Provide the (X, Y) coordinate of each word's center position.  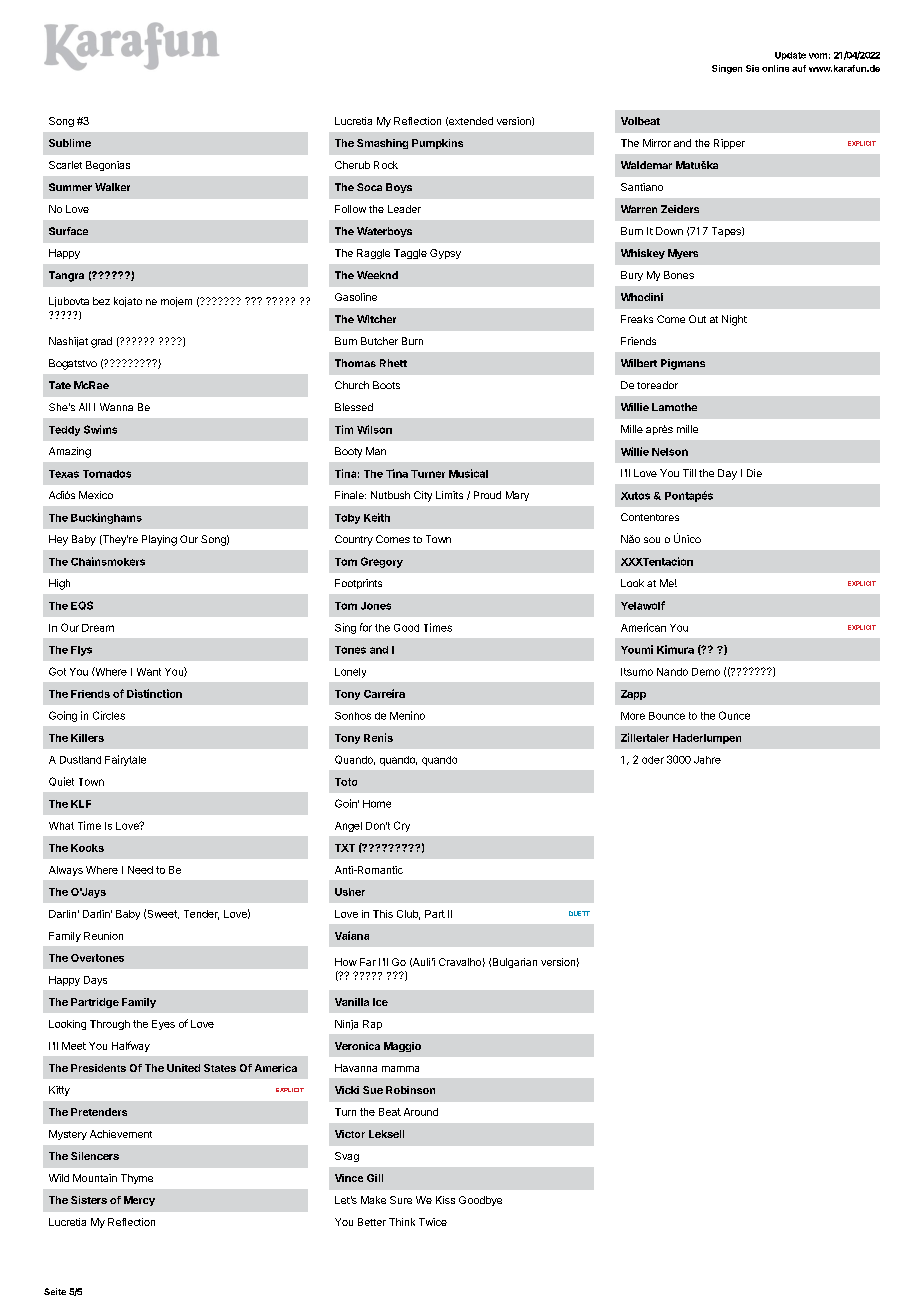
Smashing (382, 144)
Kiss (445, 1200)
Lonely (350, 673)
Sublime (70, 143)
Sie (752, 68)
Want (149, 672)
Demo (706, 672)
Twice (433, 1222)
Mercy (139, 1201)
